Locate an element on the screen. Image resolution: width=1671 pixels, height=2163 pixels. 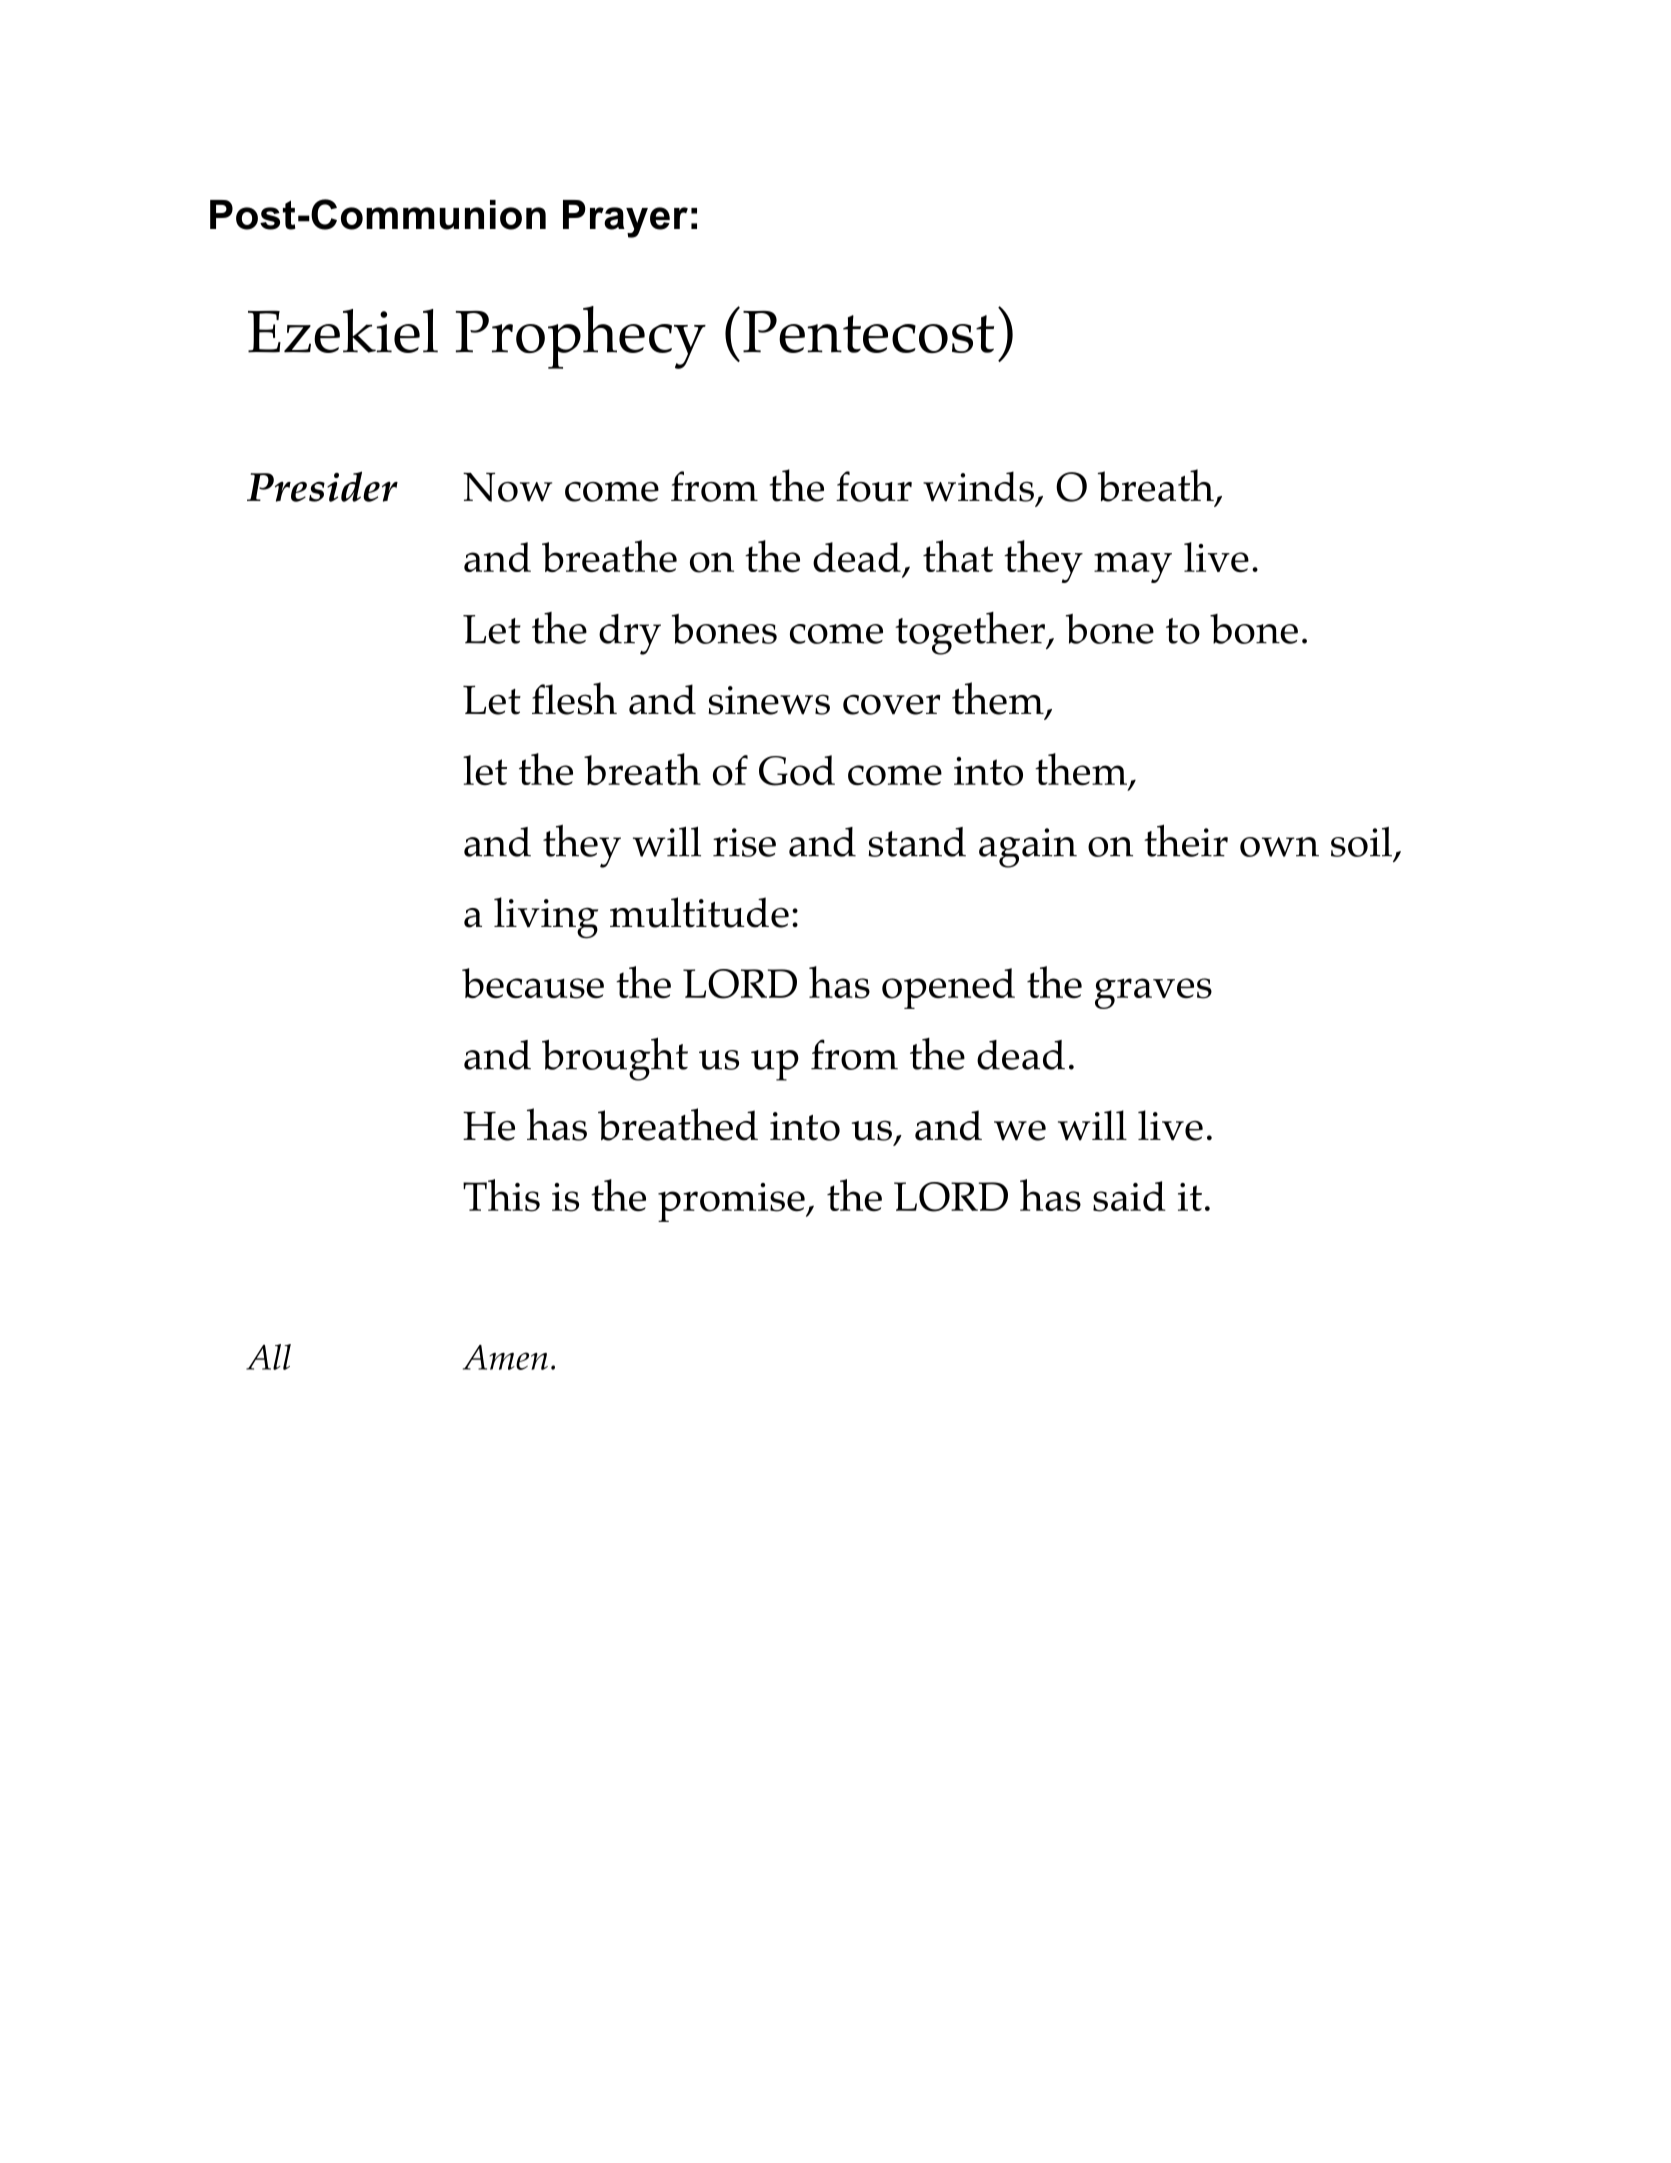
may is located at coordinates (1133, 567).
